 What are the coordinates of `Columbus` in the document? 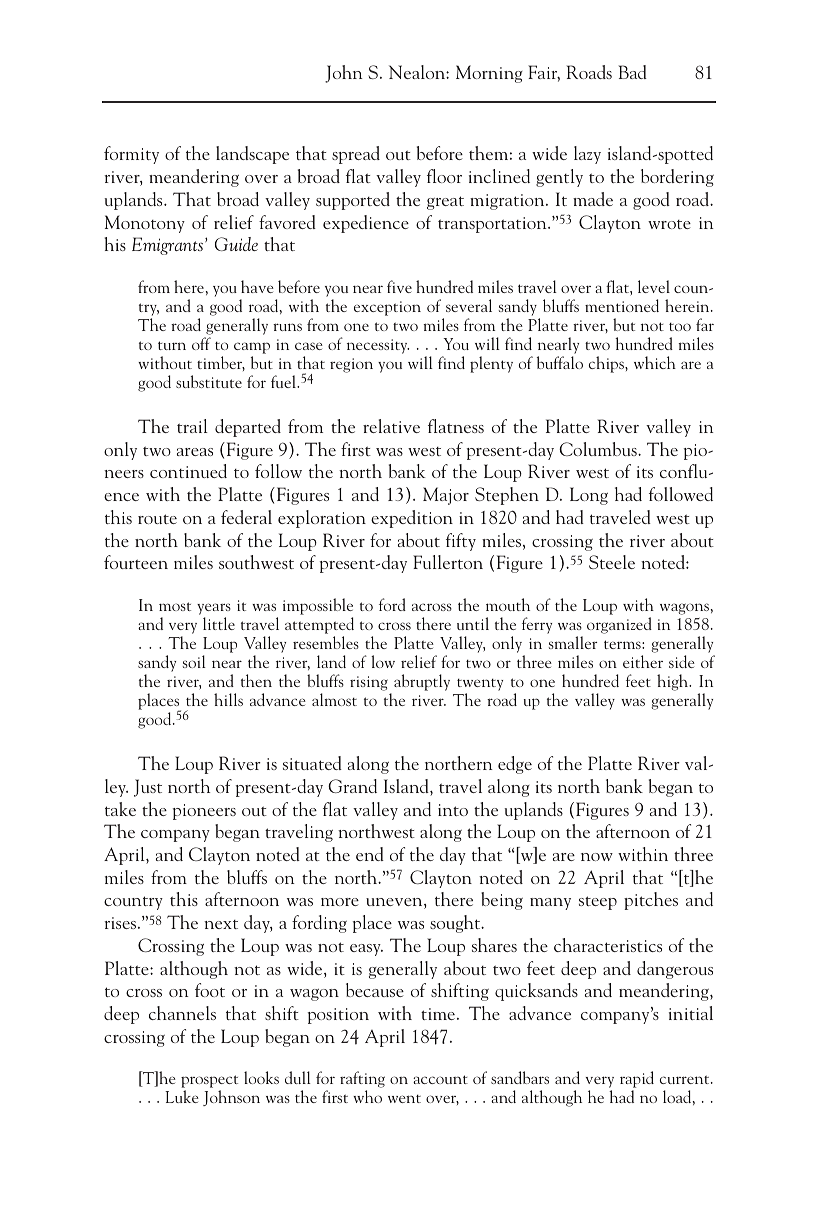 It's located at (599, 449).
